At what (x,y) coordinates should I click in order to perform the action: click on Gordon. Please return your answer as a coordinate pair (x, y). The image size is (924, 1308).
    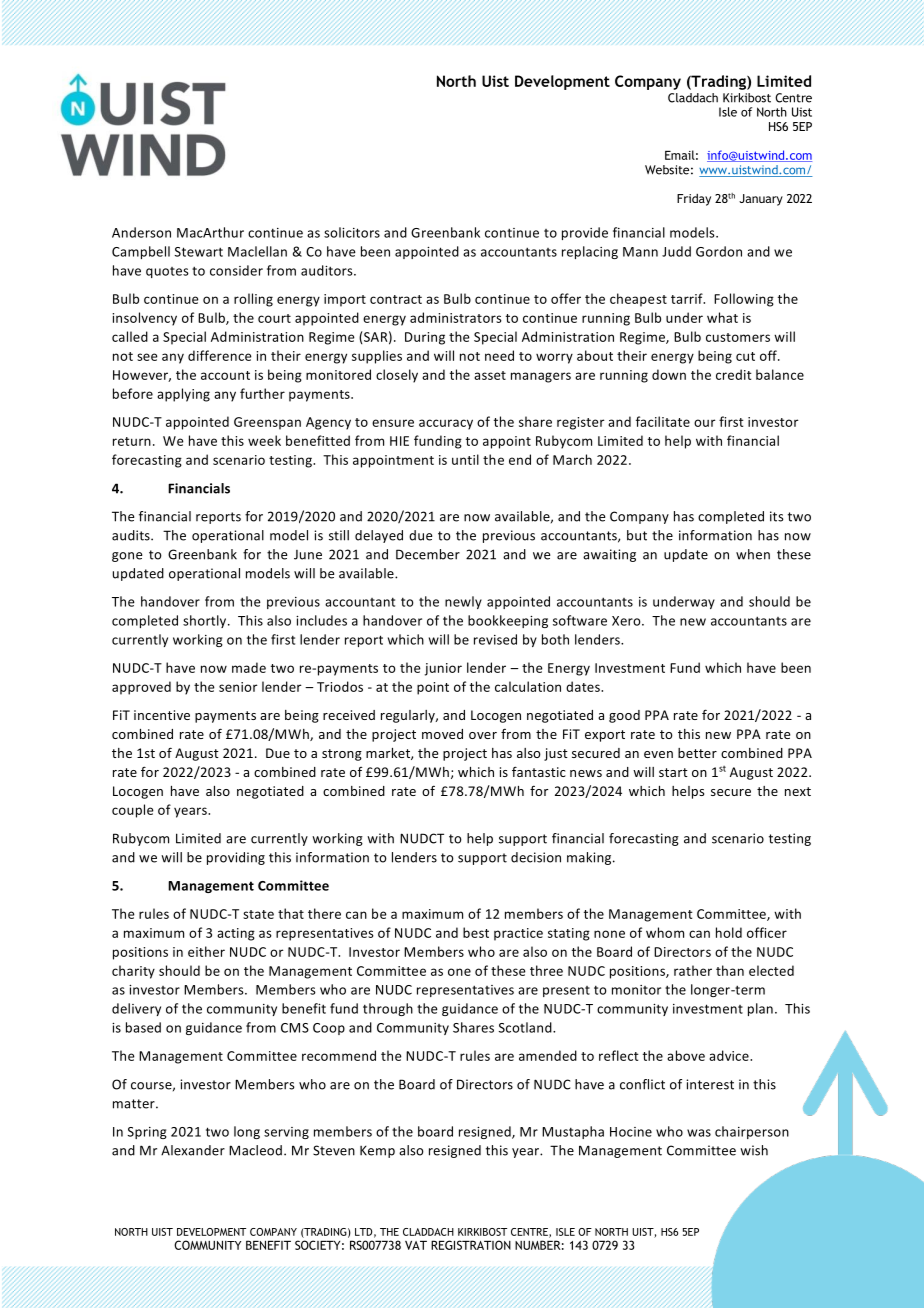
    Looking at the image, I should click on (719, 251).
